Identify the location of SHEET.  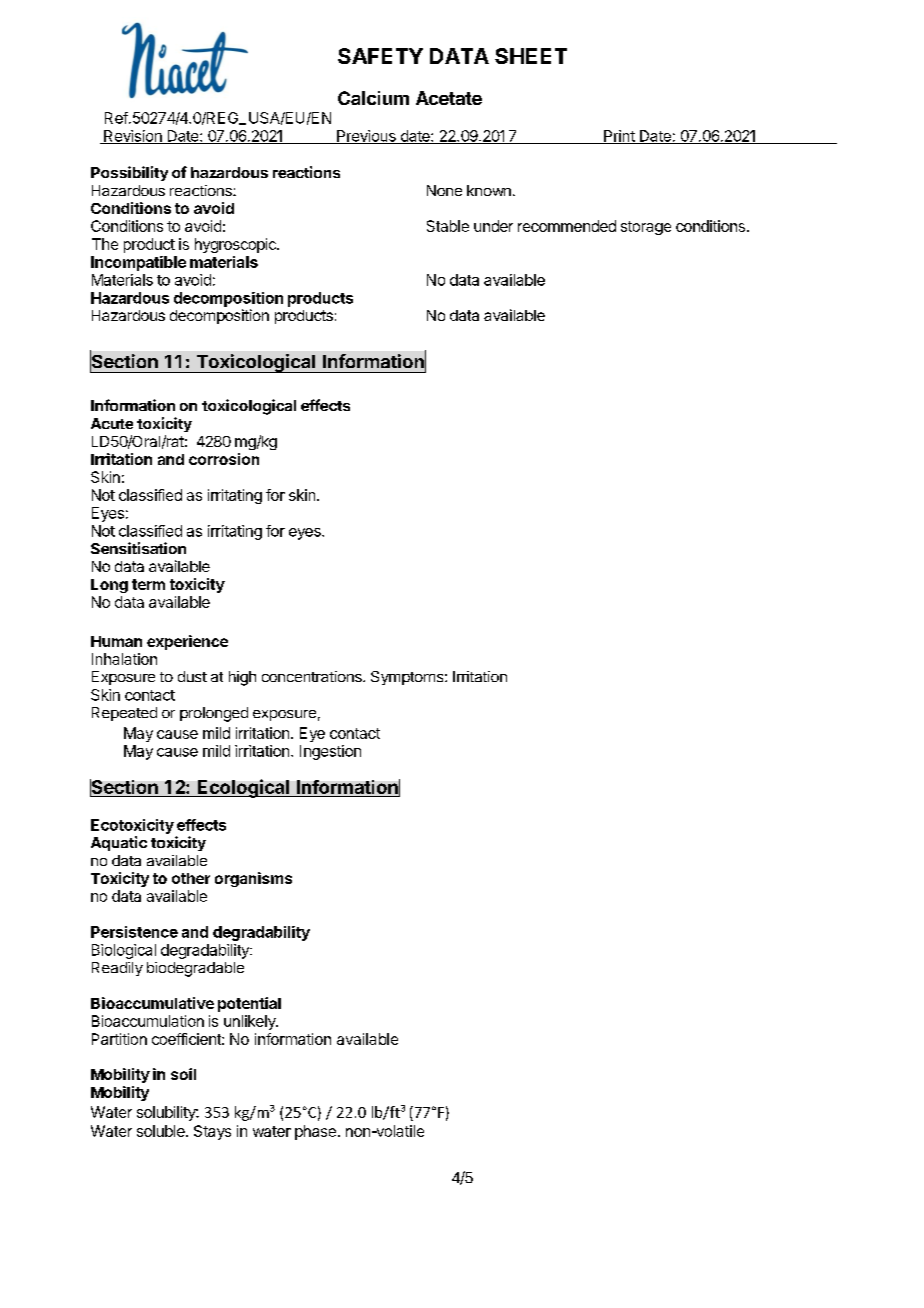
(531, 56).
